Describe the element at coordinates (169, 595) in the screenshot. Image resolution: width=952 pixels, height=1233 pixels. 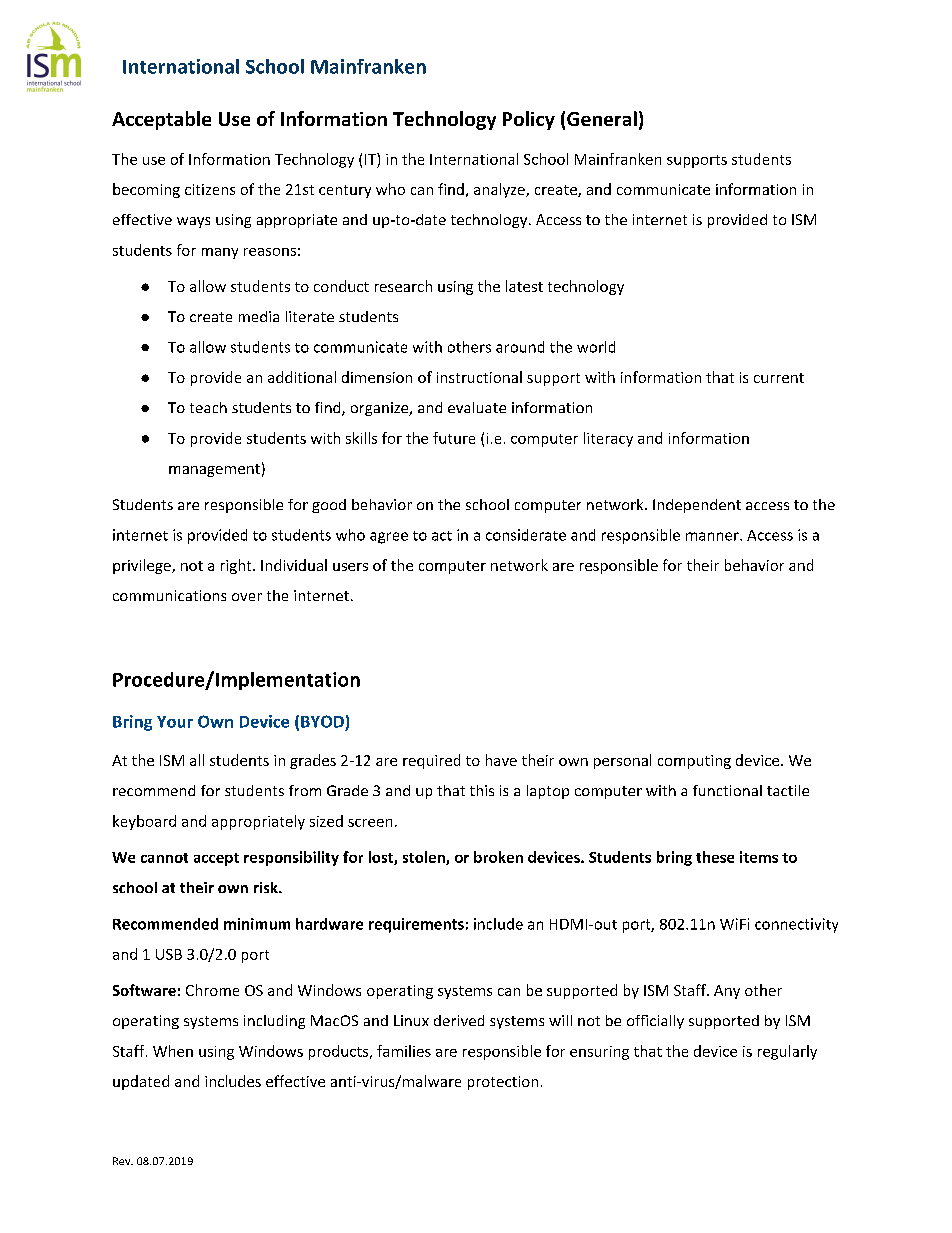
I see `communications` at that location.
